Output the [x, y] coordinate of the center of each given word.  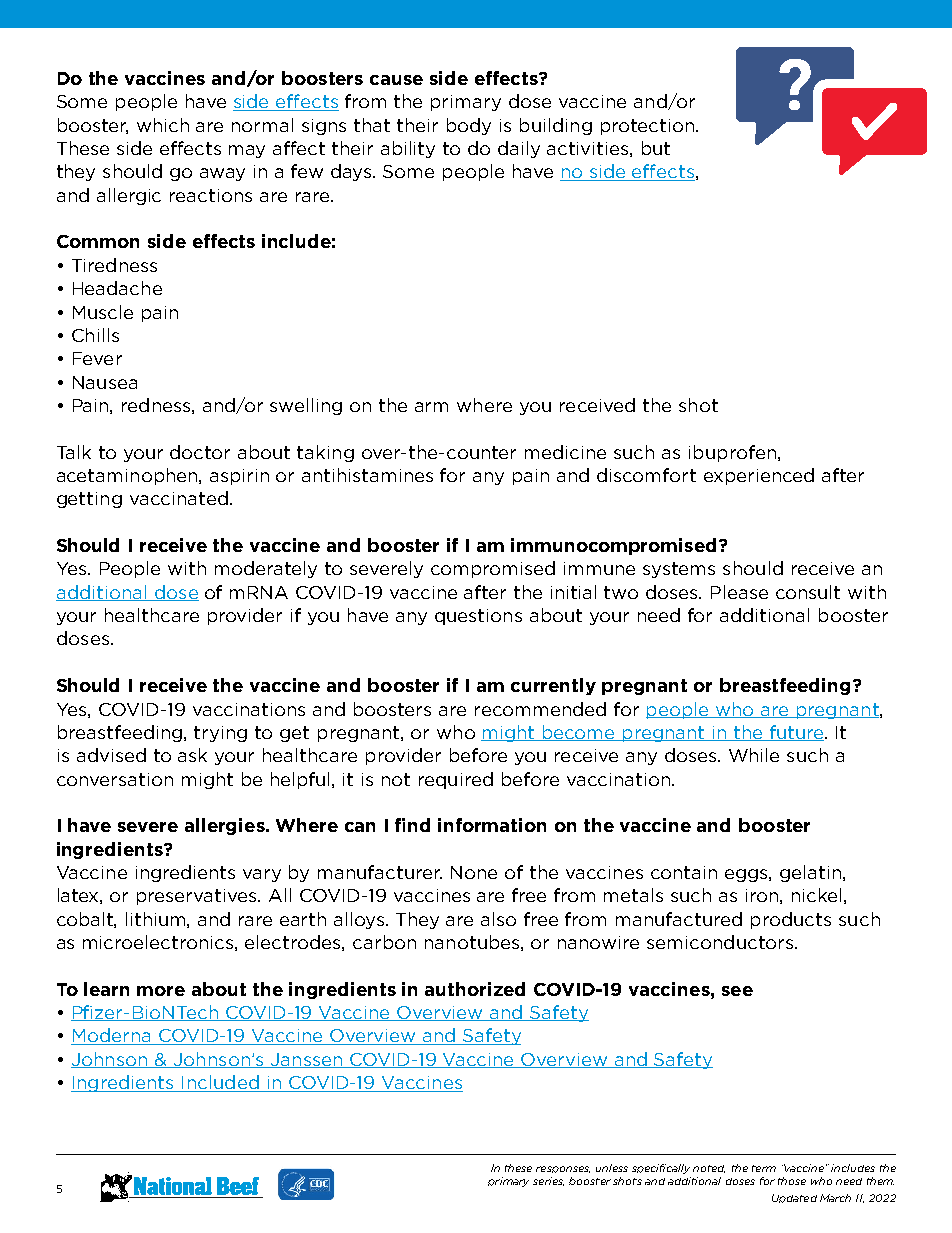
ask [192, 755]
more [161, 991]
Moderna [112, 1036]
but [656, 148]
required [456, 780]
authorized [475, 989]
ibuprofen [732, 453]
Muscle [103, 312]
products [791, 920]
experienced [759, 476]
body [469, 126]
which [163, 125]
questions [478, 617]
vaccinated [179, 498]
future [796, 733]
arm [431, 407]
